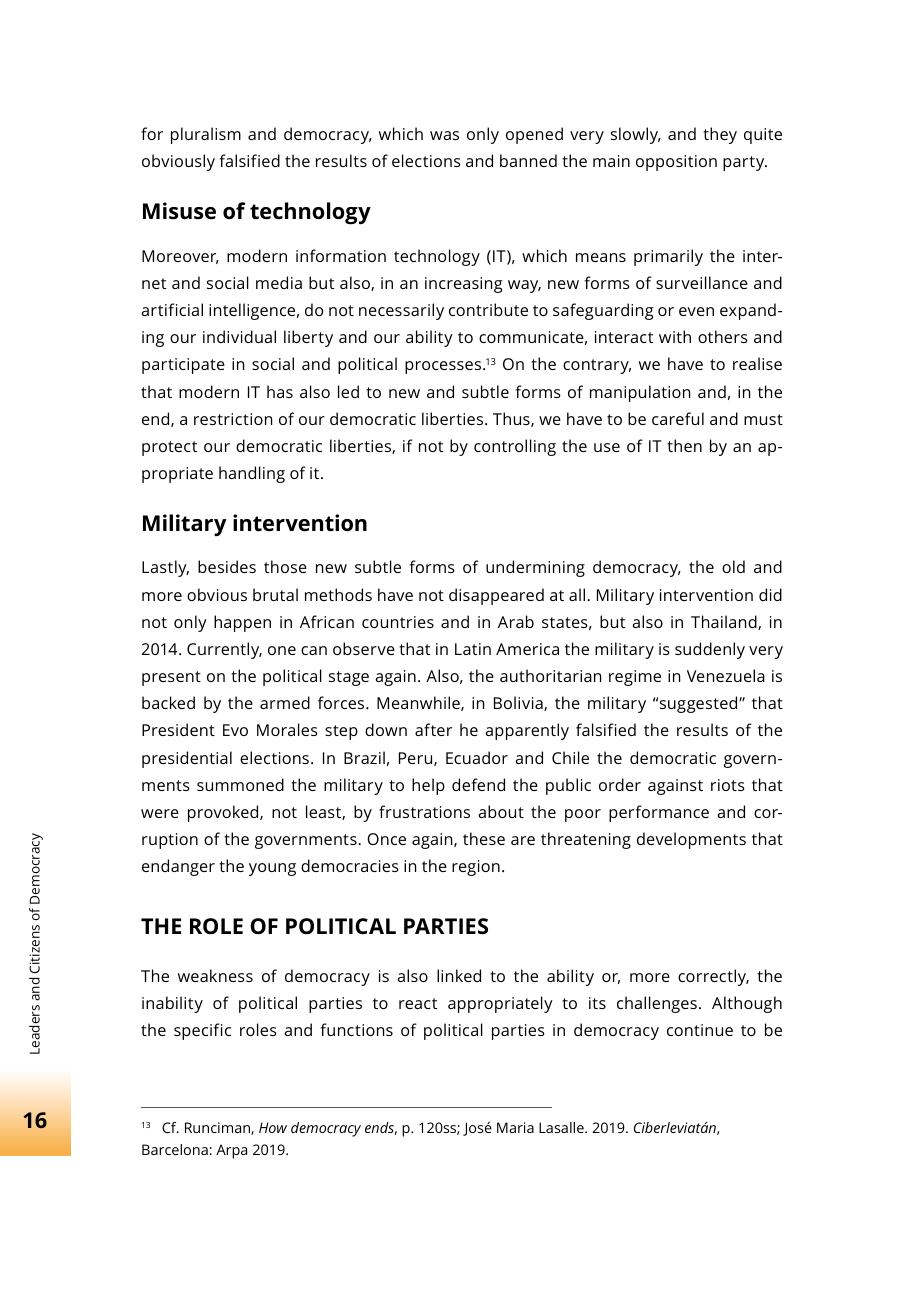 The image size is (924, 1304). Describe the element at coordinates (231, 1151) in the screenshot. I see `Arpa` at that location.
